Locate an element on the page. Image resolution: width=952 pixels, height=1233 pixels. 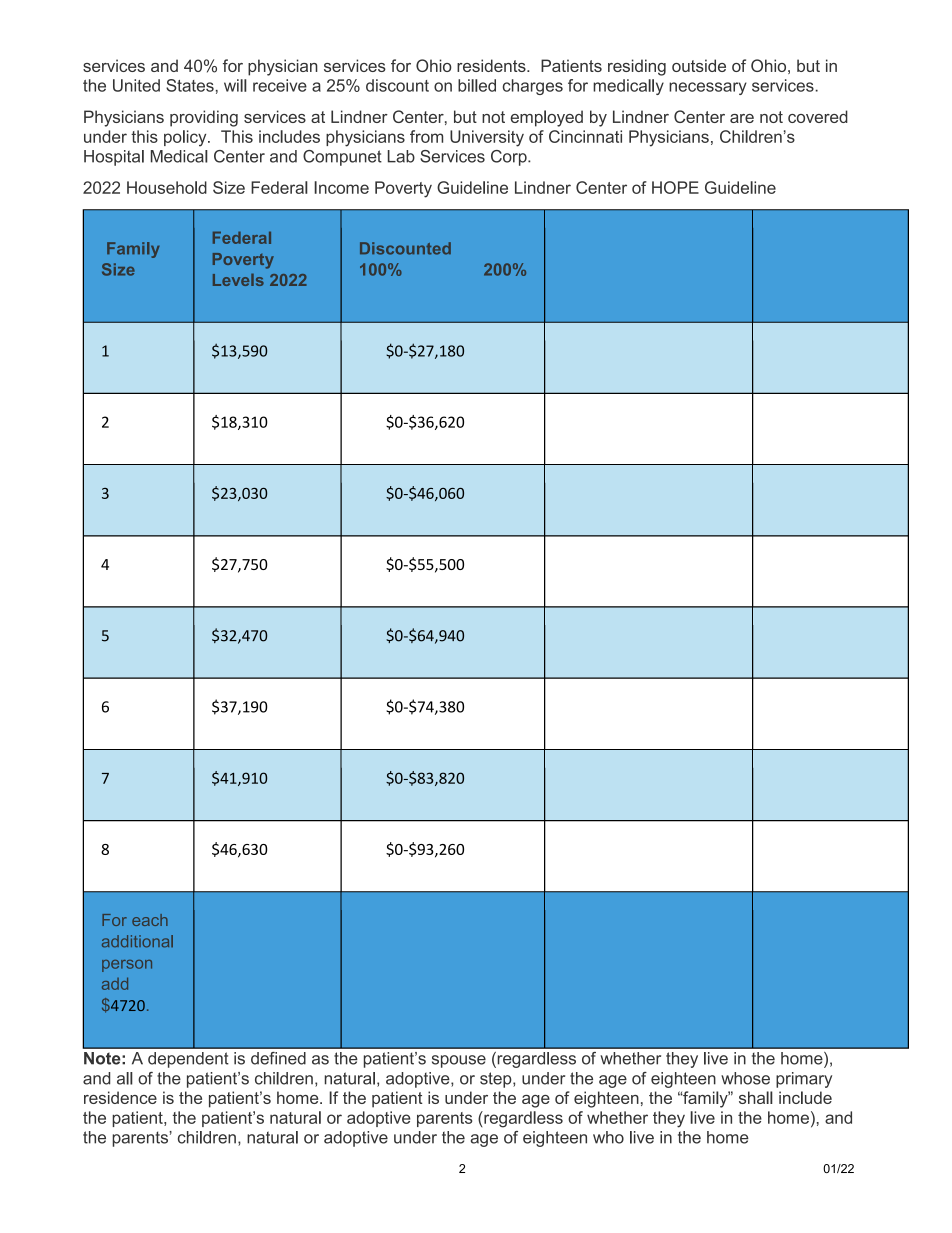
each is located at coordinates (150, 920).
